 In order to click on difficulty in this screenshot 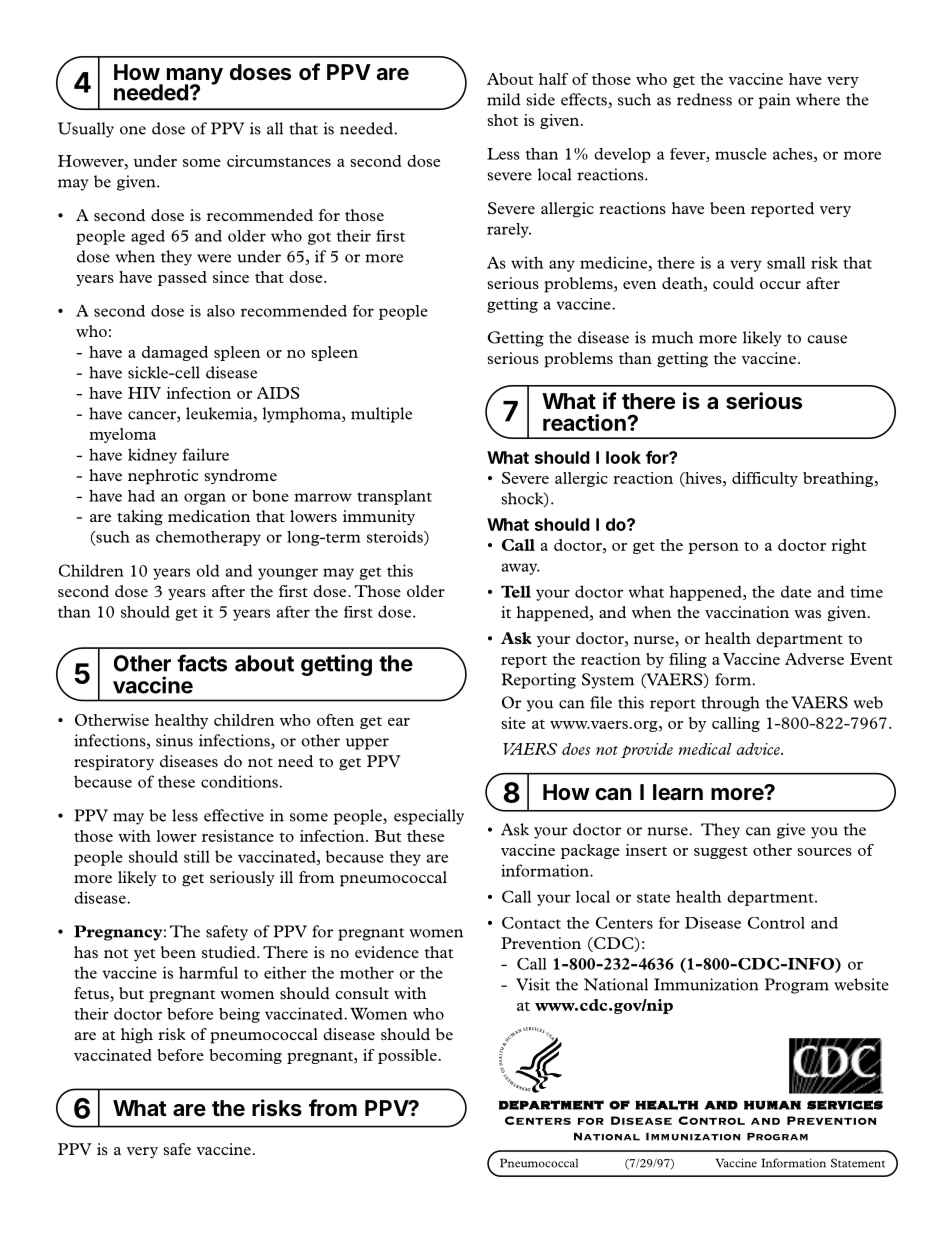, I will do `click(765, 479)`.
